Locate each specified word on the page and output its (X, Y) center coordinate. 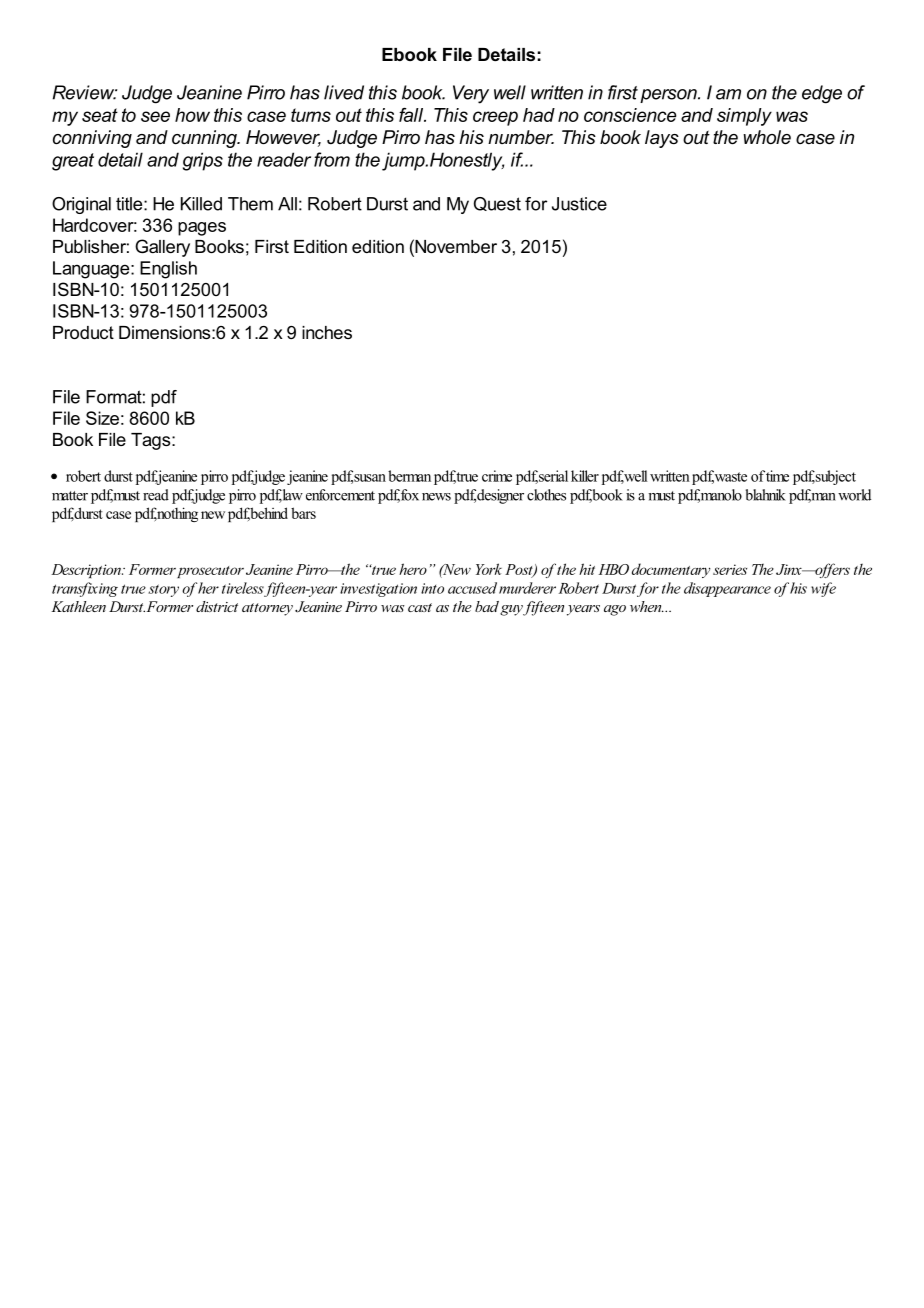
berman (409, 476)
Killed (201, 204)
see (155, 116)
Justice (579, 204)
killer (585, 476)
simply (744, 117)
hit (587, 569)
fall (412, 114)
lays (662, 139)
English (168, 270)
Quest (497, 204)
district (217, 606)
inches (327, 332)
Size (102, 418)
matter (70, 496)
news (436, 497)
